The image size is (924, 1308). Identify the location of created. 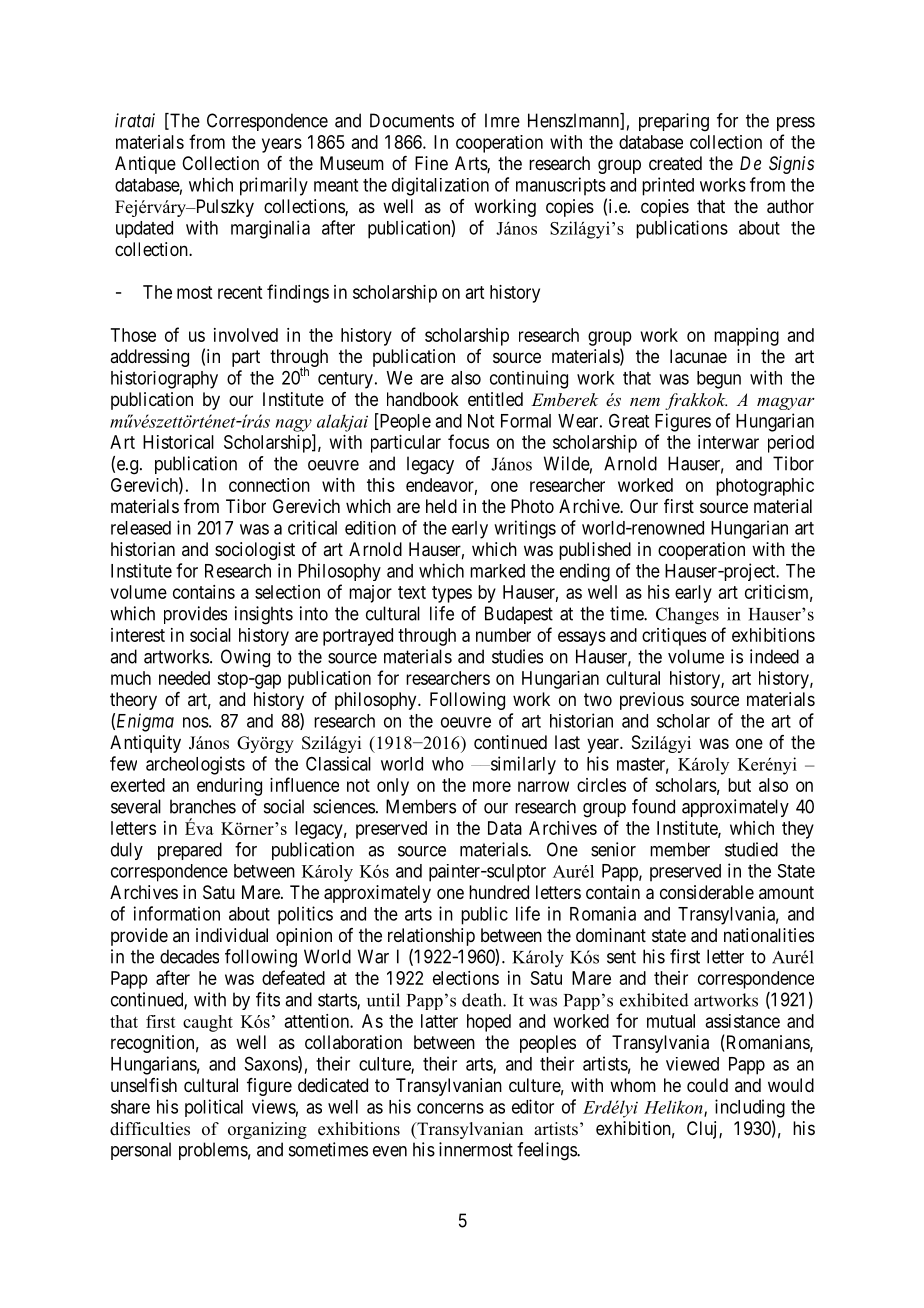
(675, 163).
